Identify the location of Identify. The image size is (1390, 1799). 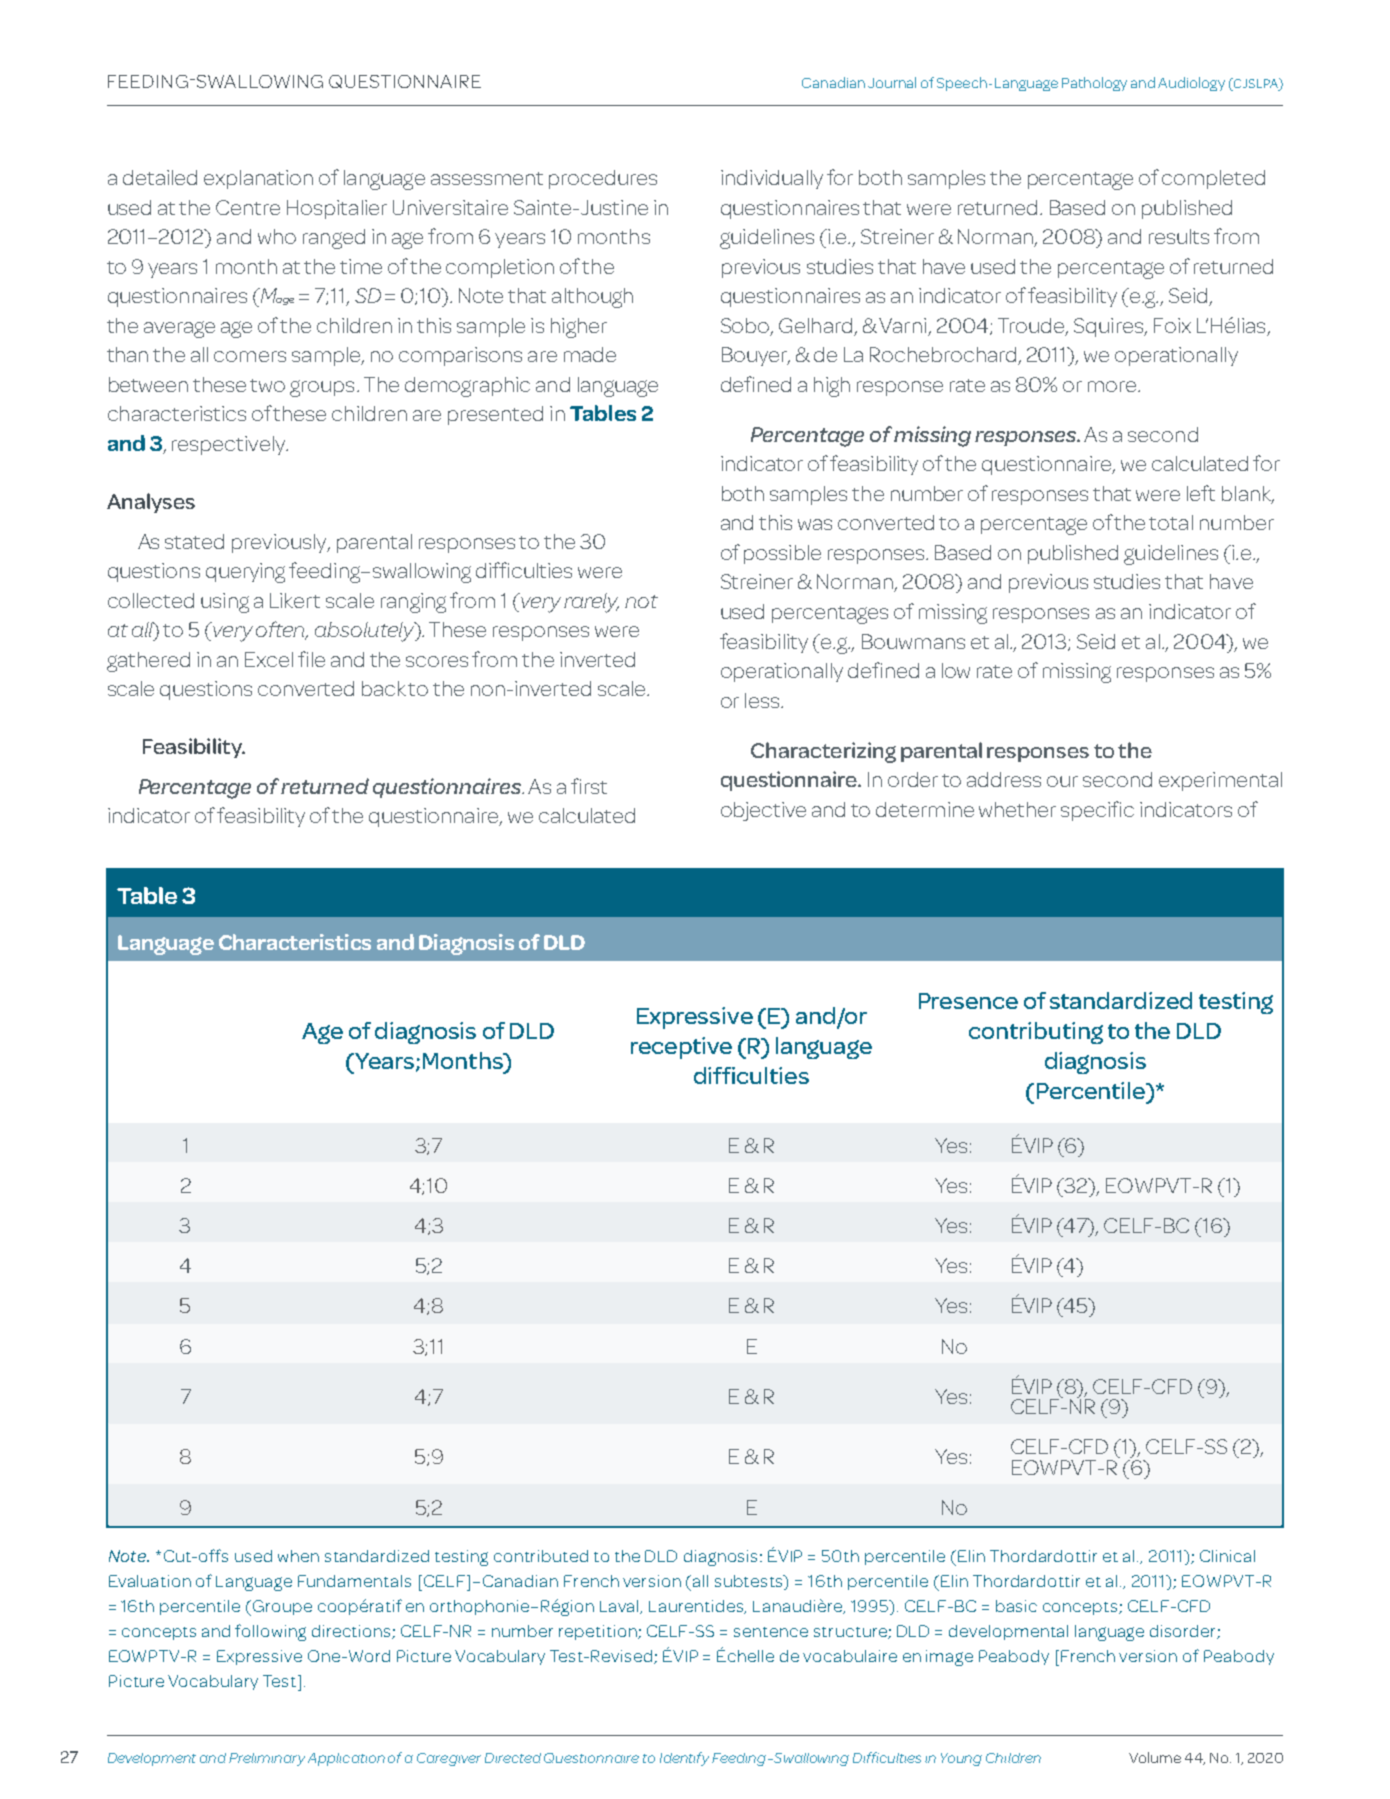
(684, 1759).
